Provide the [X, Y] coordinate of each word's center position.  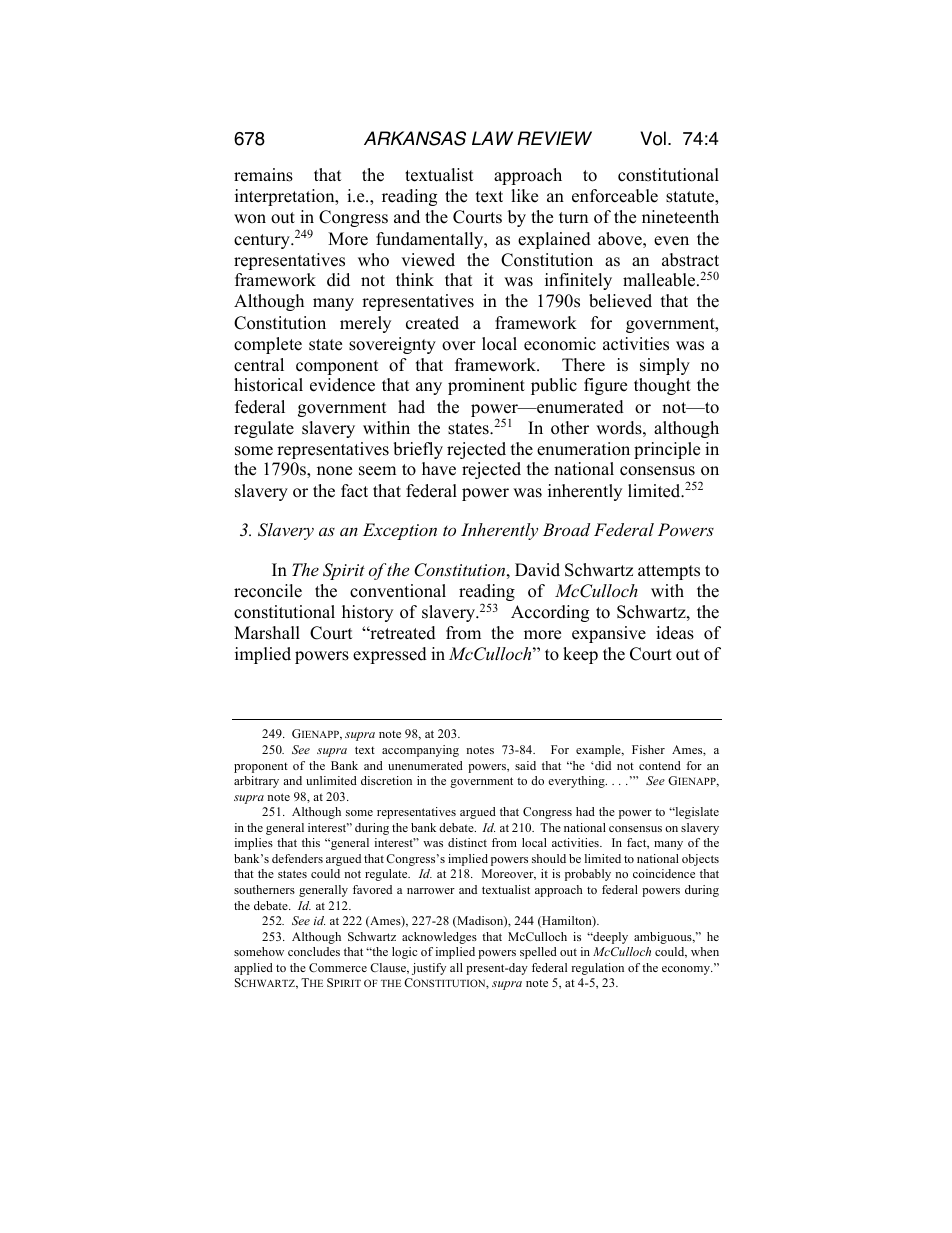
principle [667, 450]
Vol [653, 138]
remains [263, 175]
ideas [675, 633]
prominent [486, 386]
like [524, 196]
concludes [314, 951]
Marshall [267, 633]
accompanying [420, 751]
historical [268, 385]
